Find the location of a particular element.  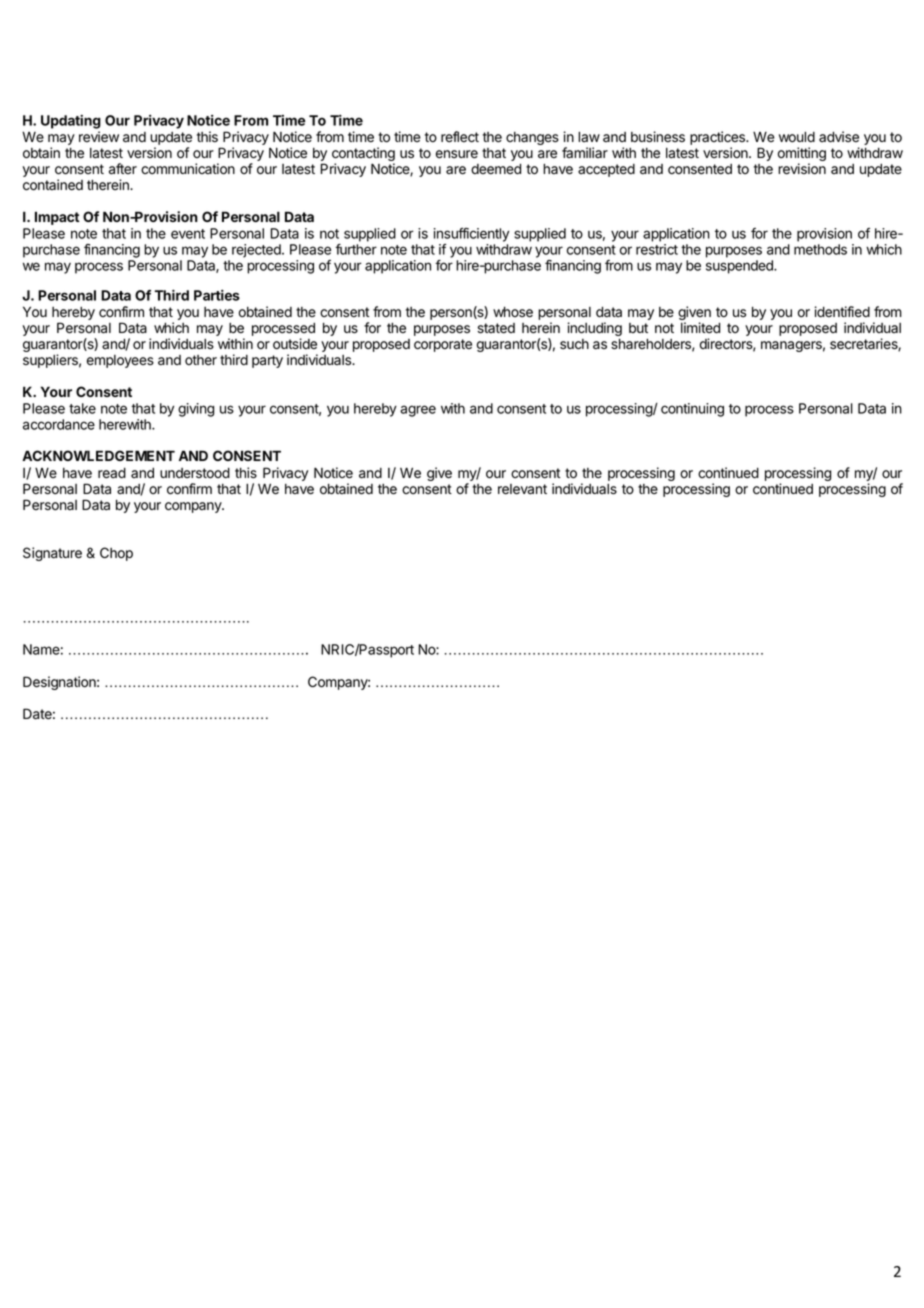

reflect is located at coordinates (460, 137).
